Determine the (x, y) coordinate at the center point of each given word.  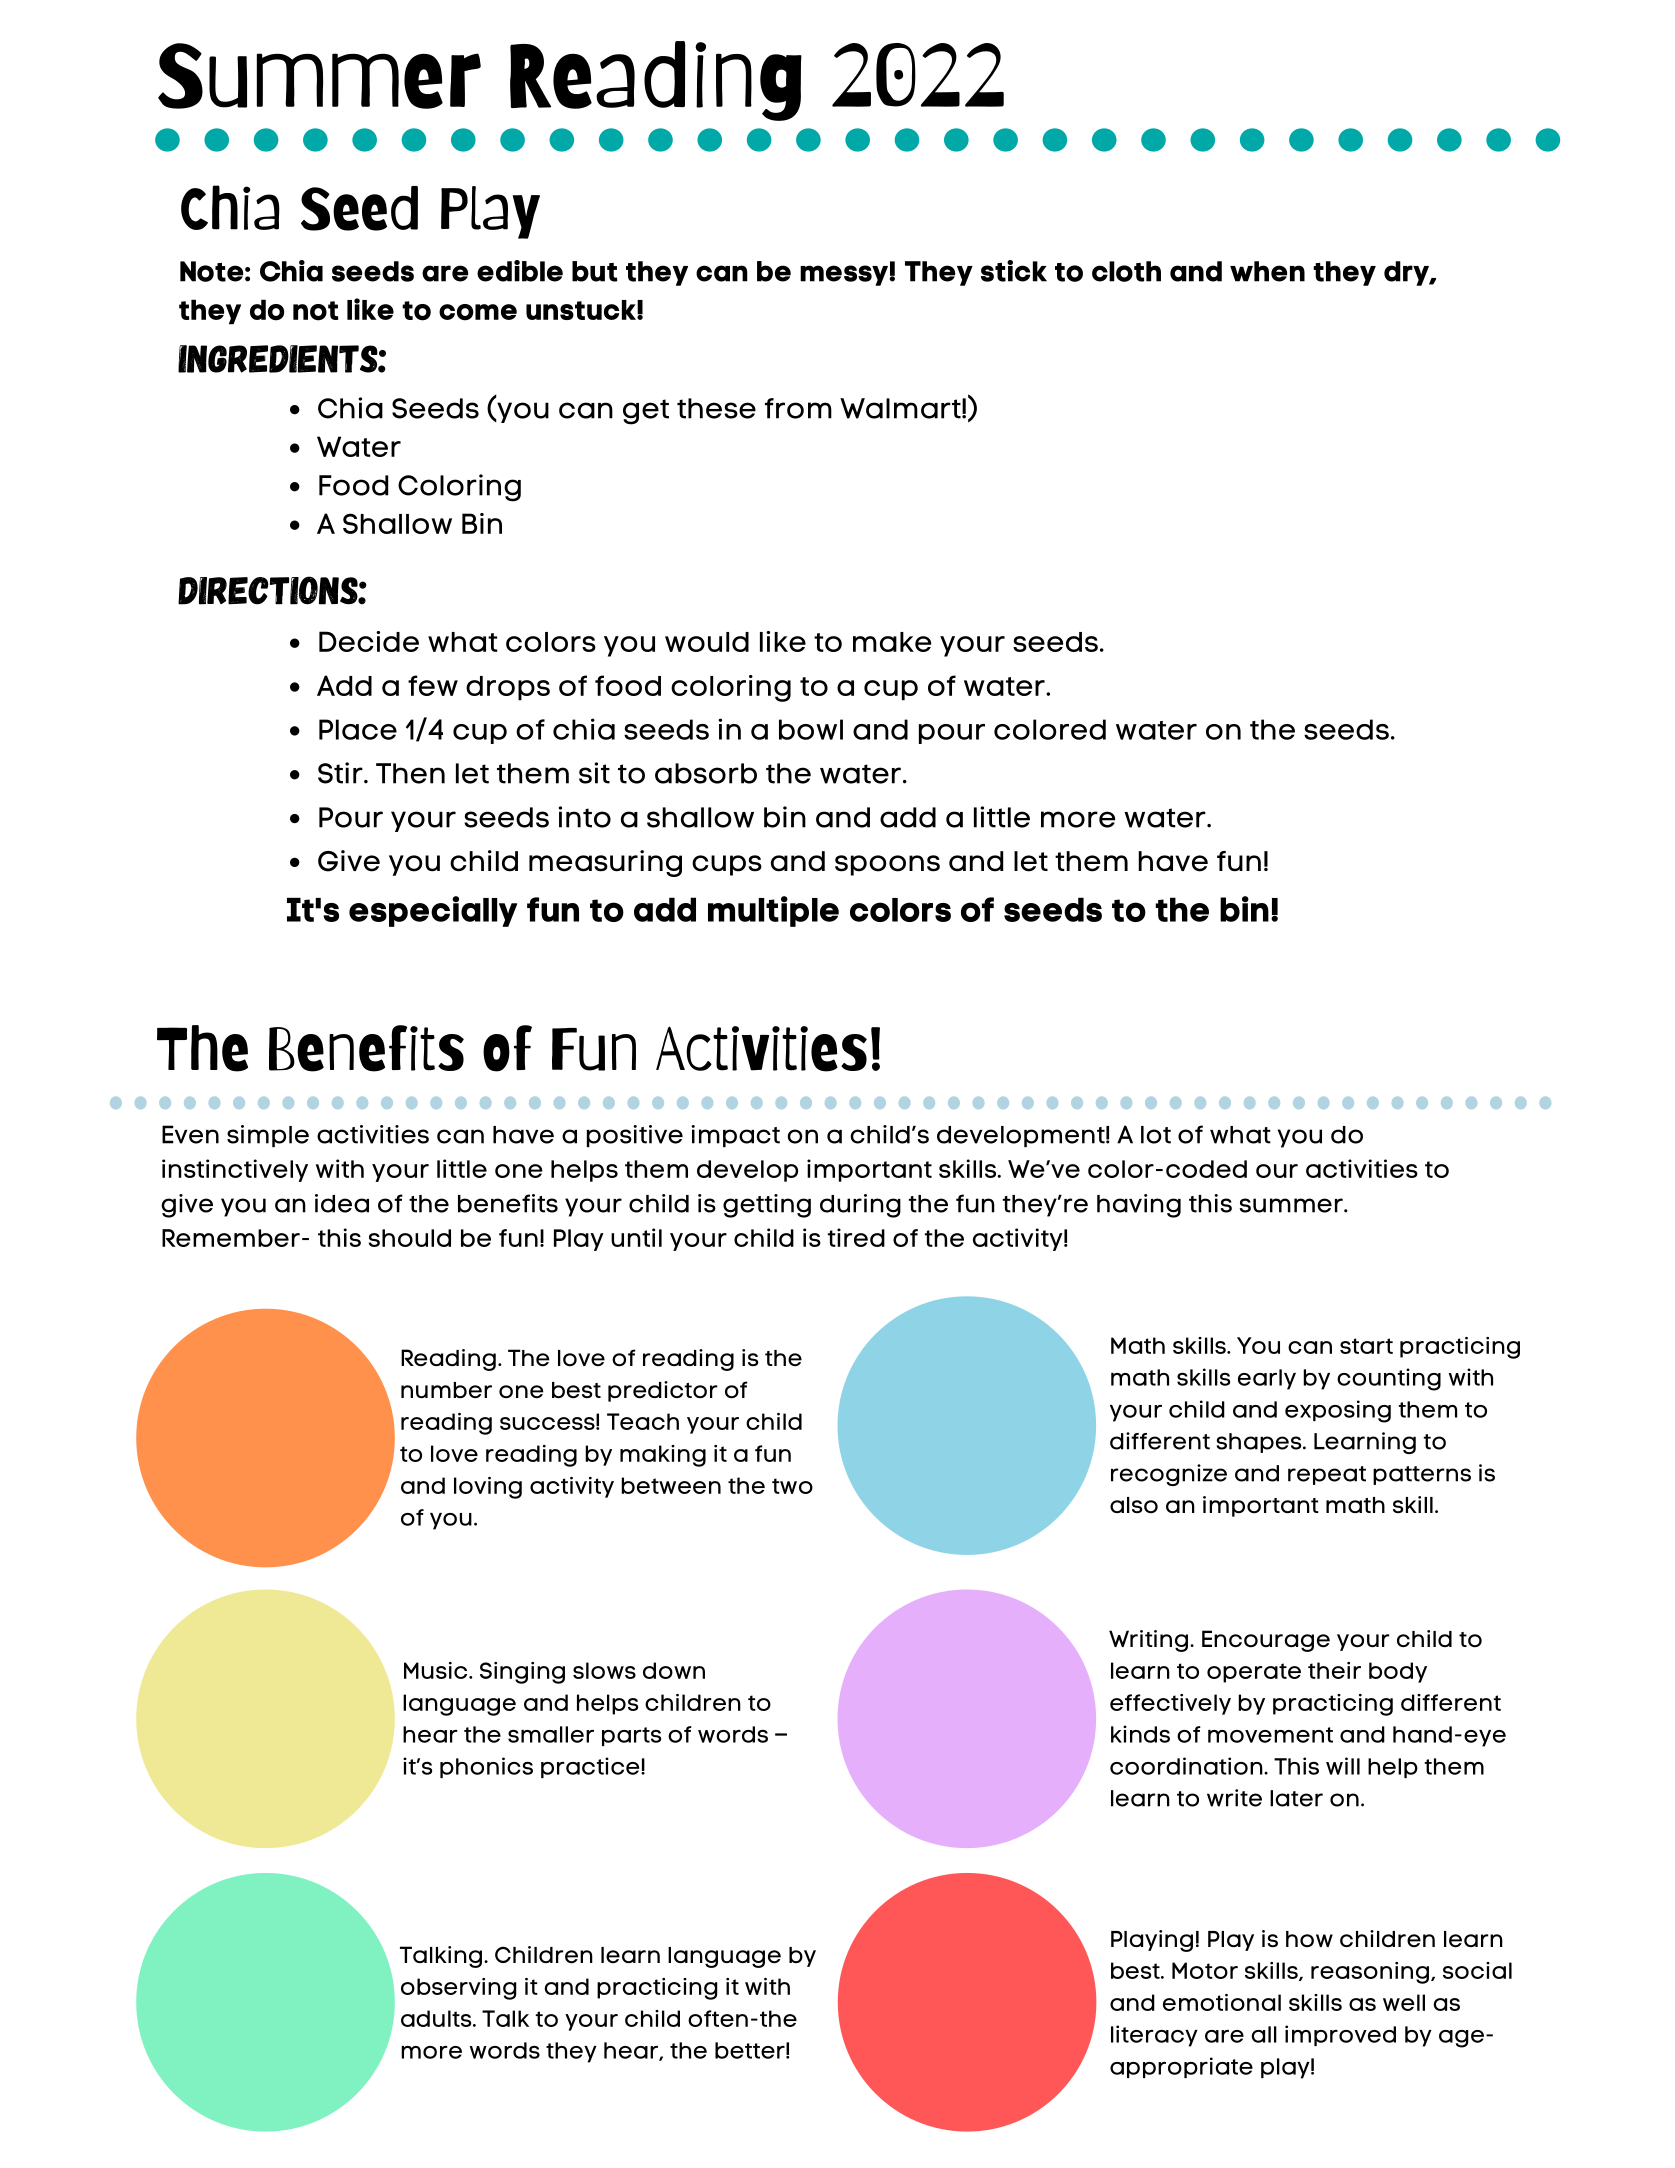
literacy (1154, 2036)
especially (433, 911)
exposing (1338, 1411)
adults (437, 2018)
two (792, 1486)
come (478, 312)
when (1267, 271)
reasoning (1370, 1973)
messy (844, 275)
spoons (887, 865)
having (1139, 1206)
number (446, 1390)
